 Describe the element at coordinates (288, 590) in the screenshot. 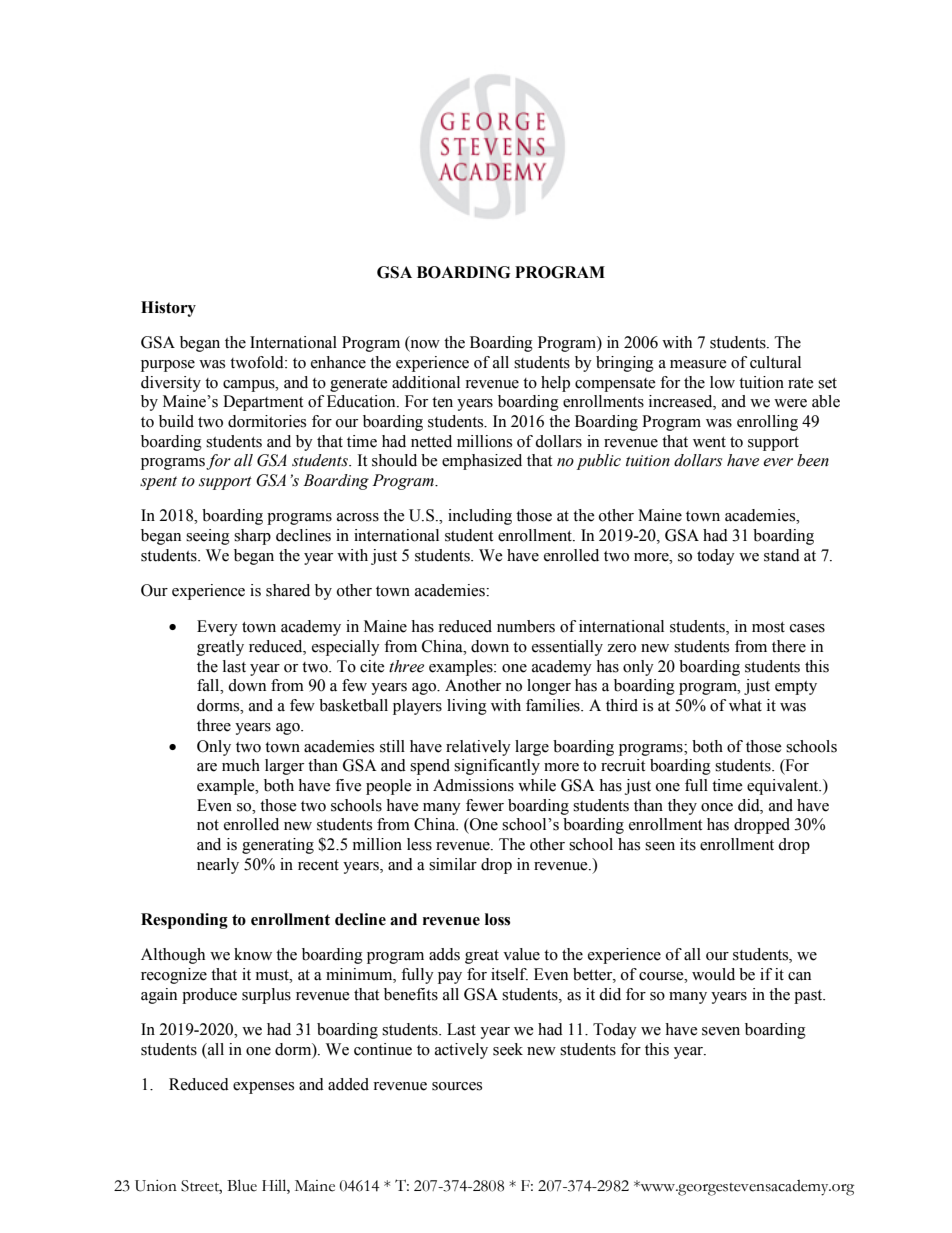

I see `shared` at that location.
